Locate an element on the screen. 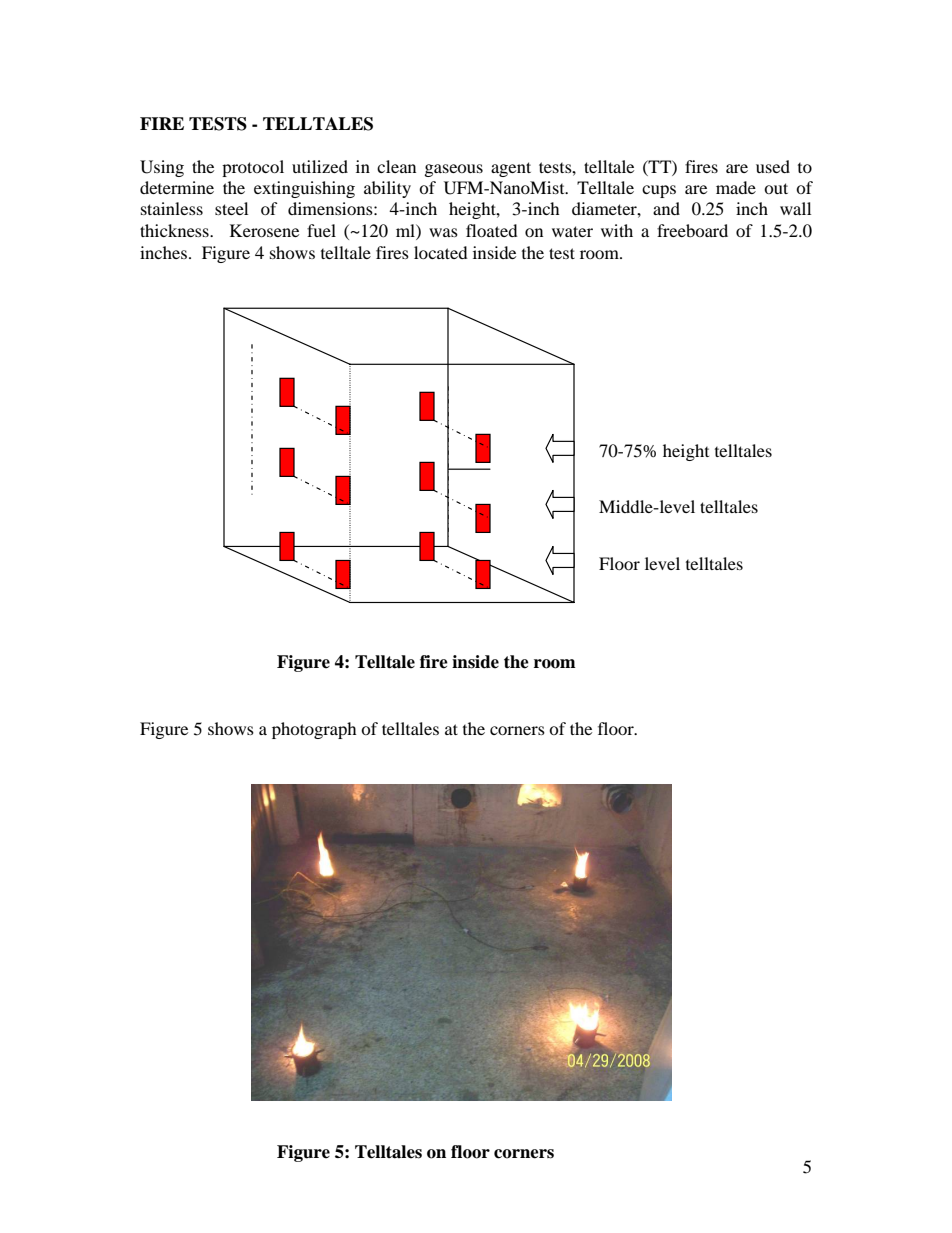 Image resolution: width=952 pixels, height=1233 pixels. fuel is located at coordinates (321, 230).
